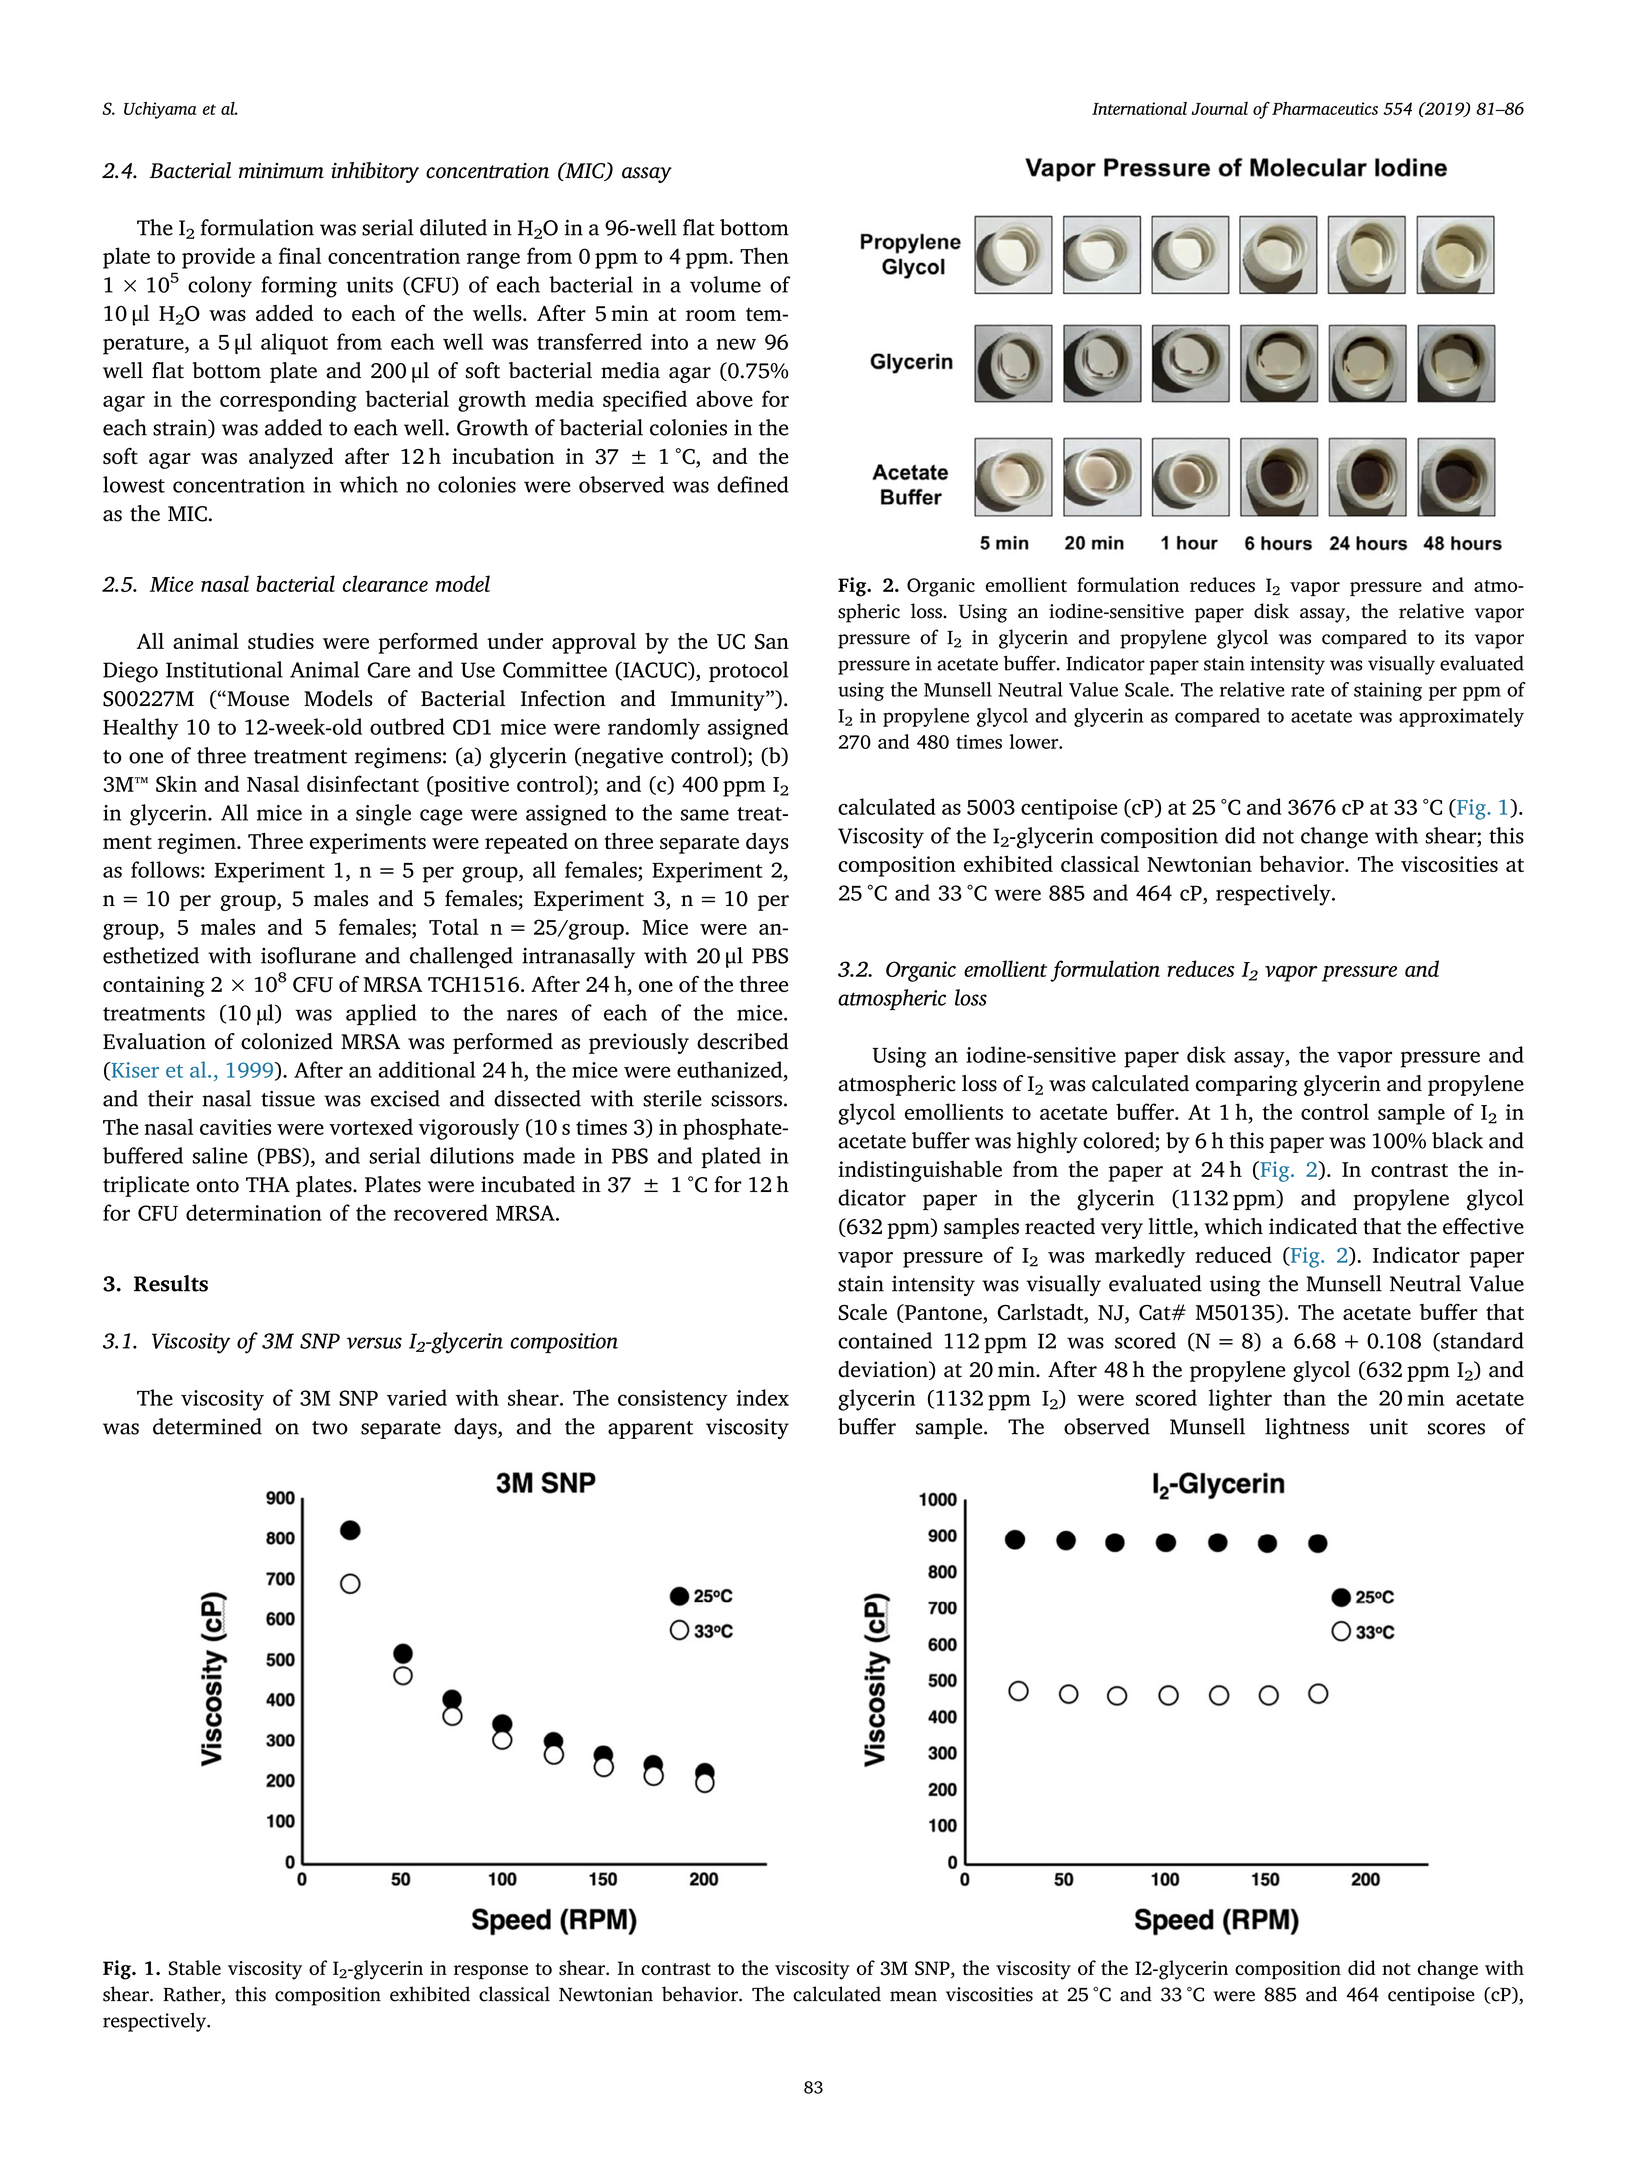 This screenshot has height=2169, width=1627. What do you see at coordinates (281, 171) in the screenshot?
I see `minimum` at bounding box center [281, 171].
